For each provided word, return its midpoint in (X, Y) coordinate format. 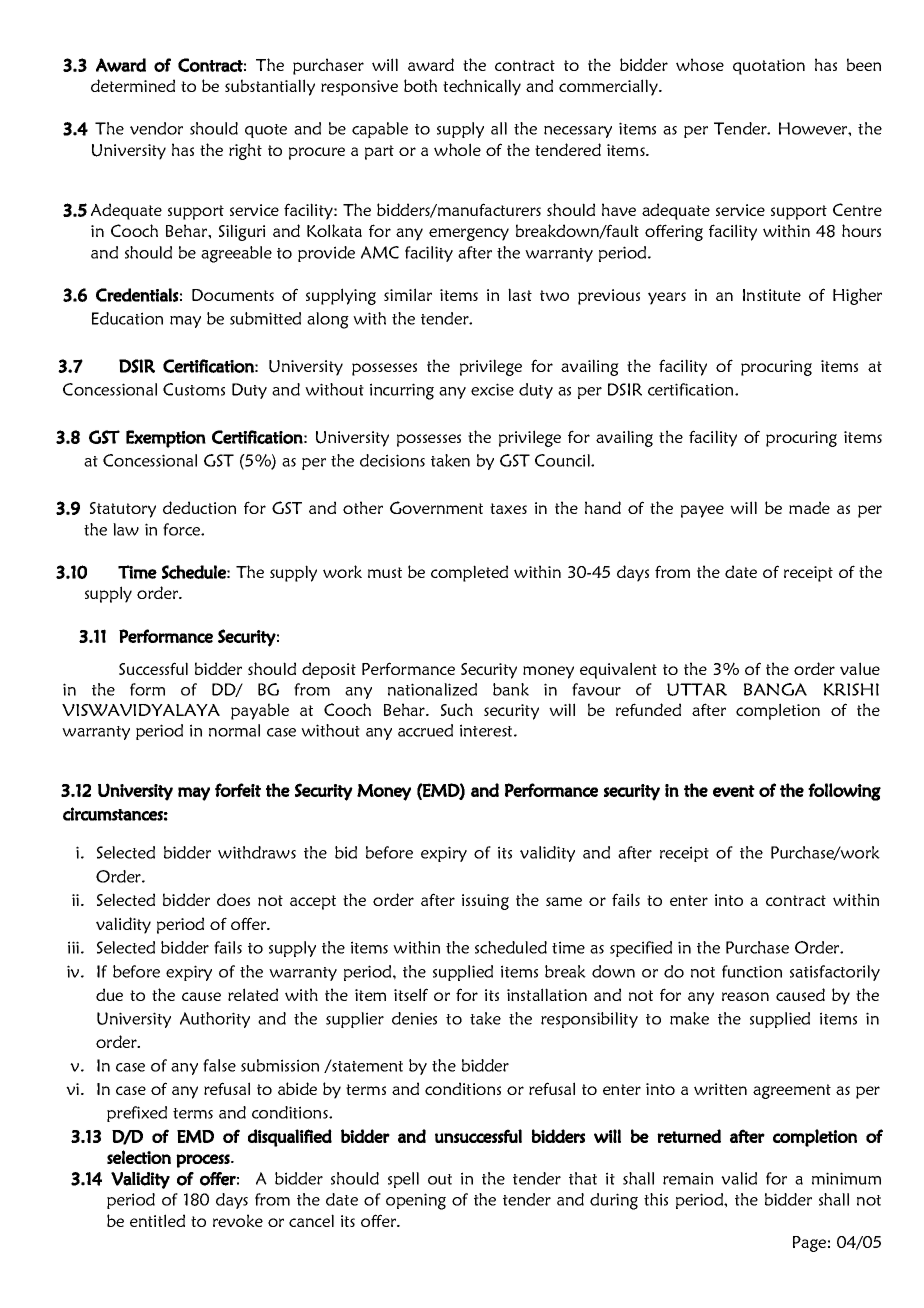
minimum (846, 1178)
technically (482, 87)
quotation (769, 67)
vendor (156, 128)
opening (416, 1201)
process (204, 1161)
